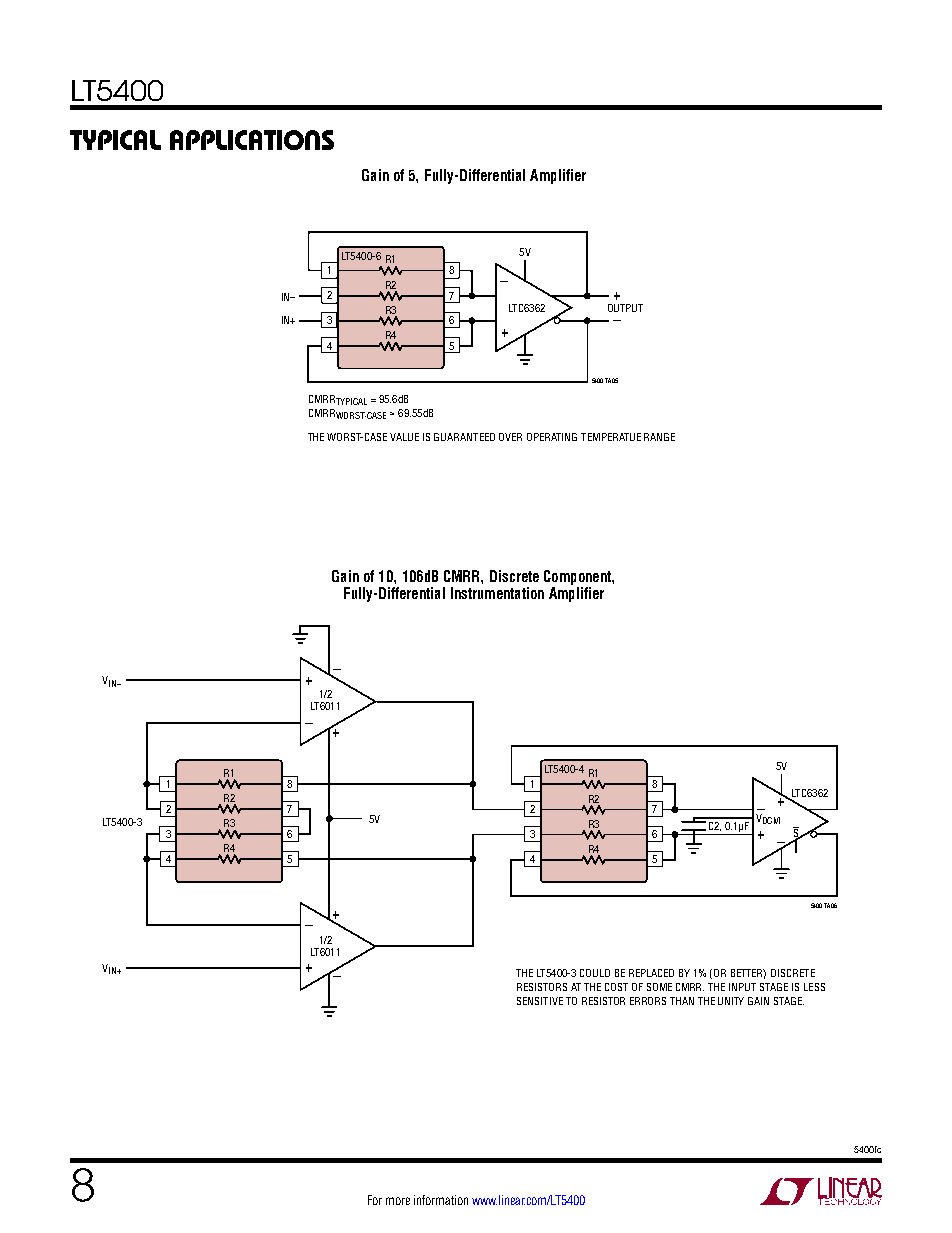 The height and width of the page is (1233, 952). Describe the element at coordinates (404, 437) in the page. I see `VALUE` at that location.
